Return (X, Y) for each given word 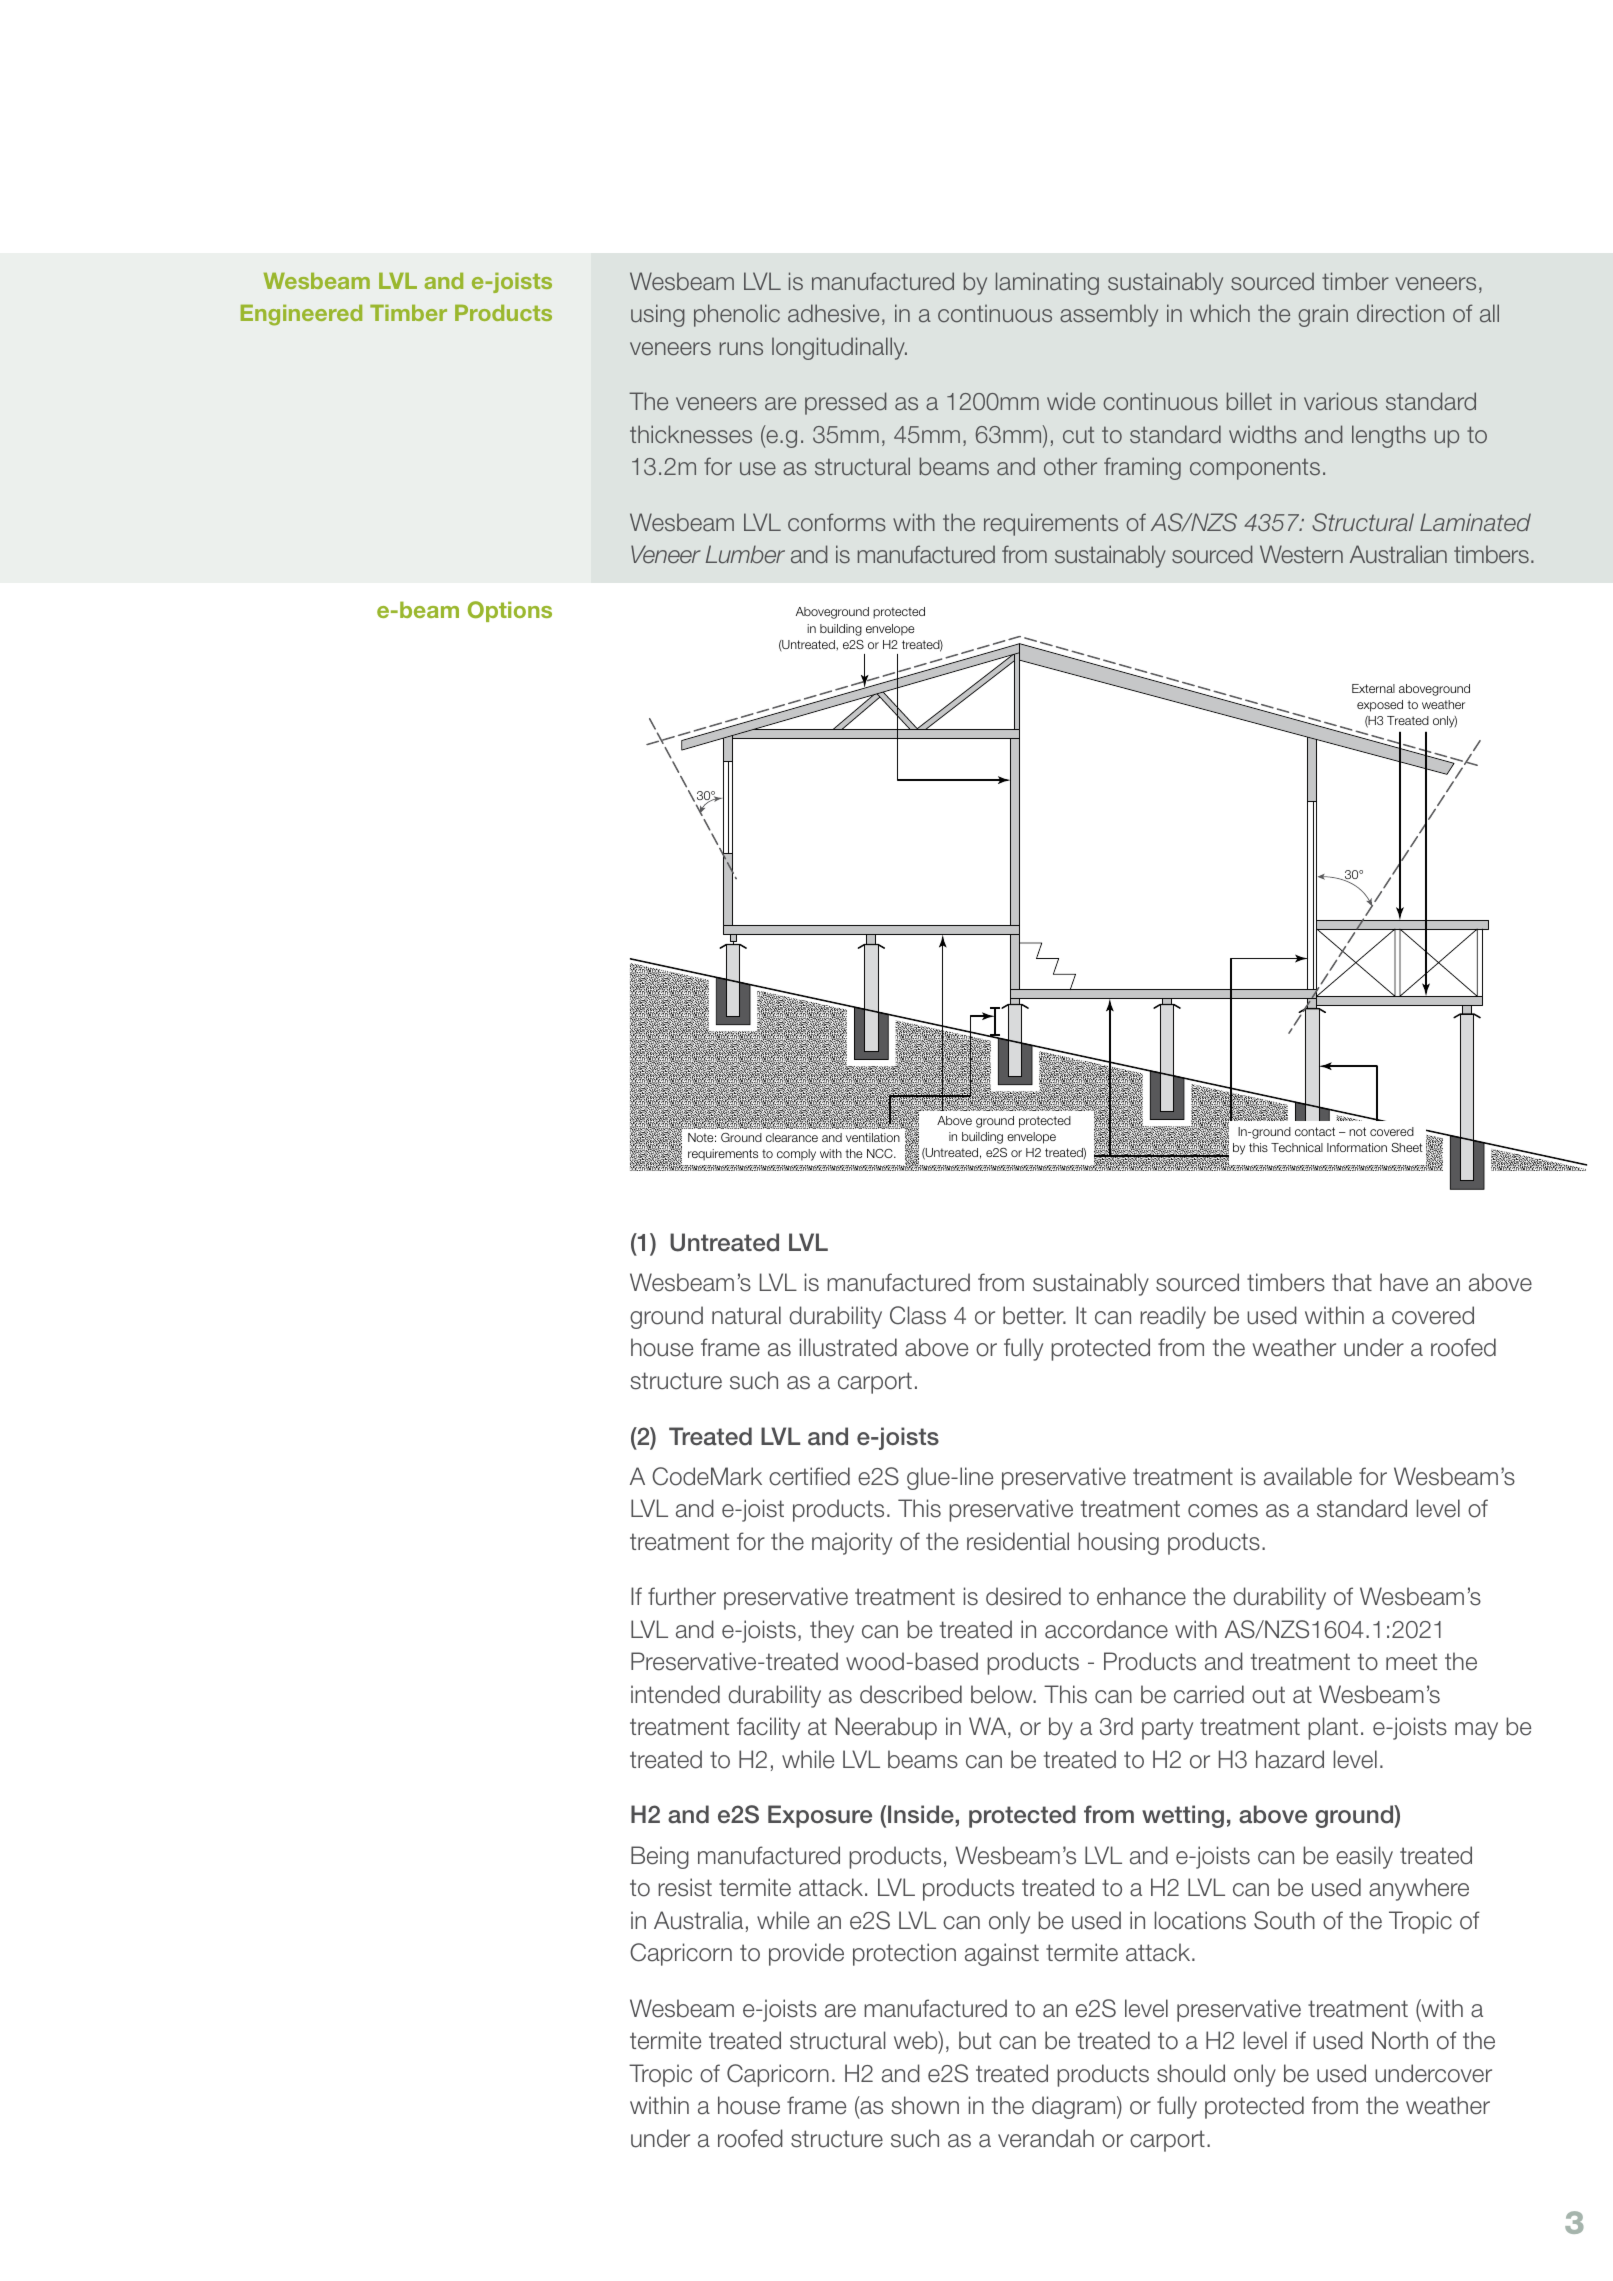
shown (925, 2105)
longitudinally (839, 348)
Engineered (301, 315)
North (1400, 2040)
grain (1323, 316)
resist (685, 1887)
